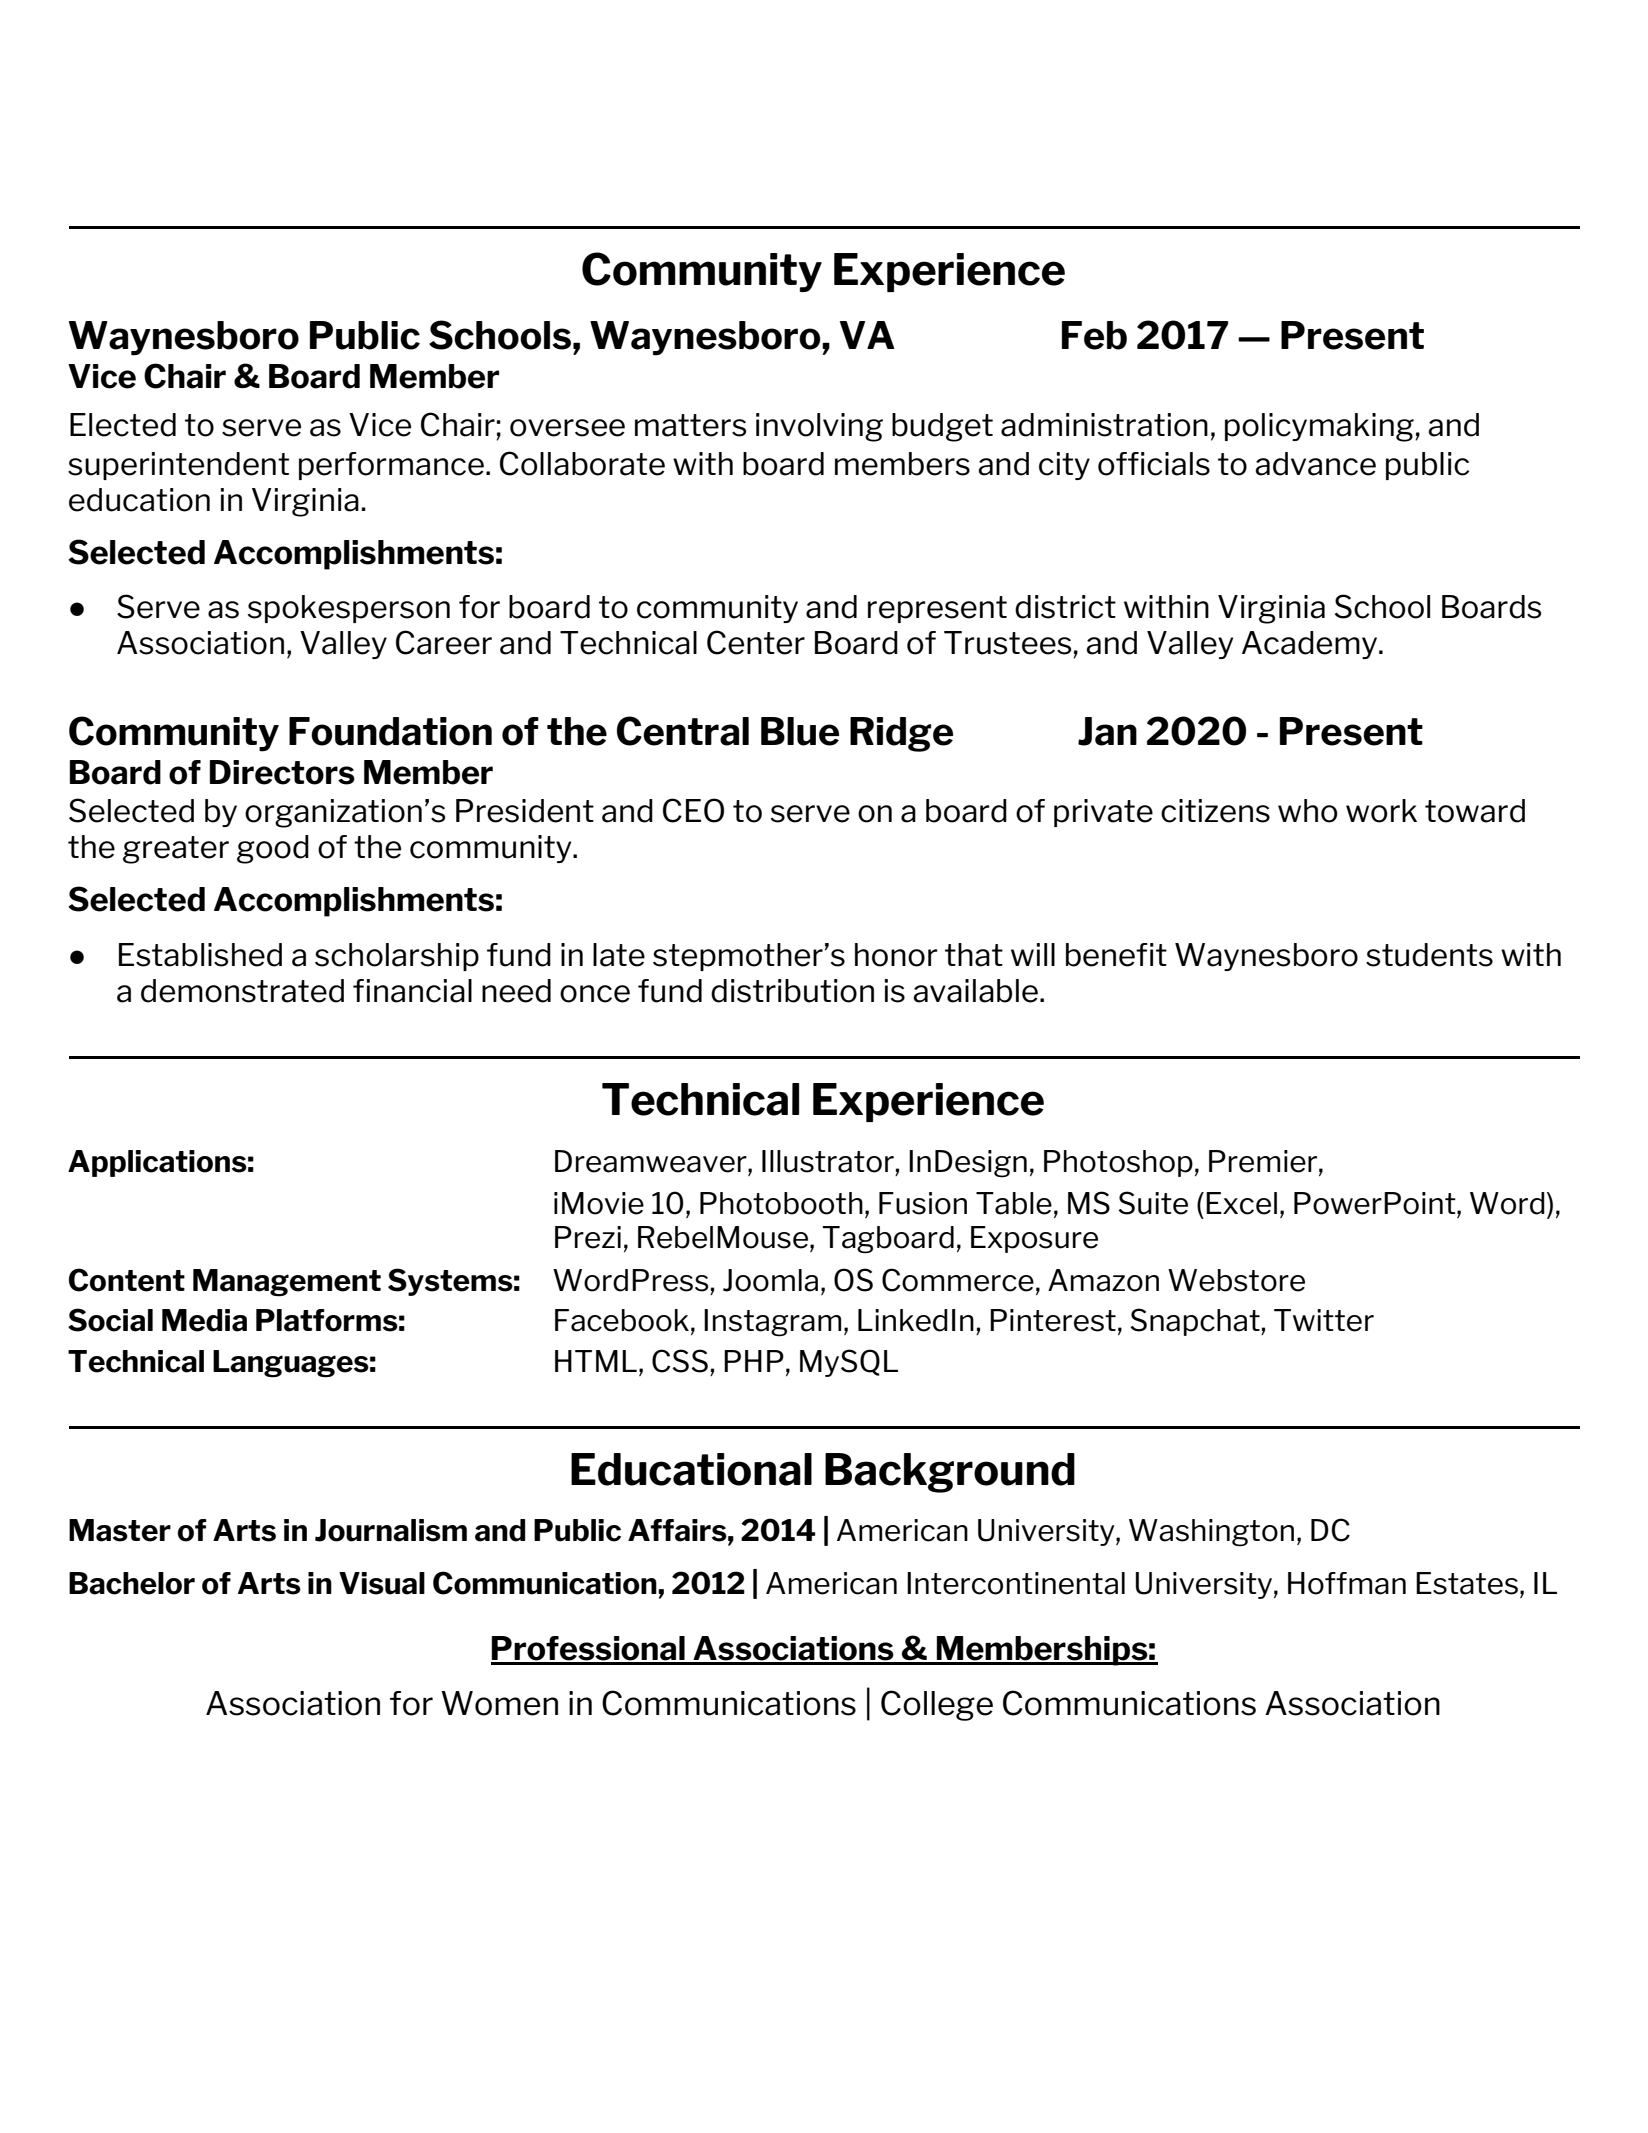  Describe the element at coordinates (178, 466) in the image. I see `superintendent` at that location.
